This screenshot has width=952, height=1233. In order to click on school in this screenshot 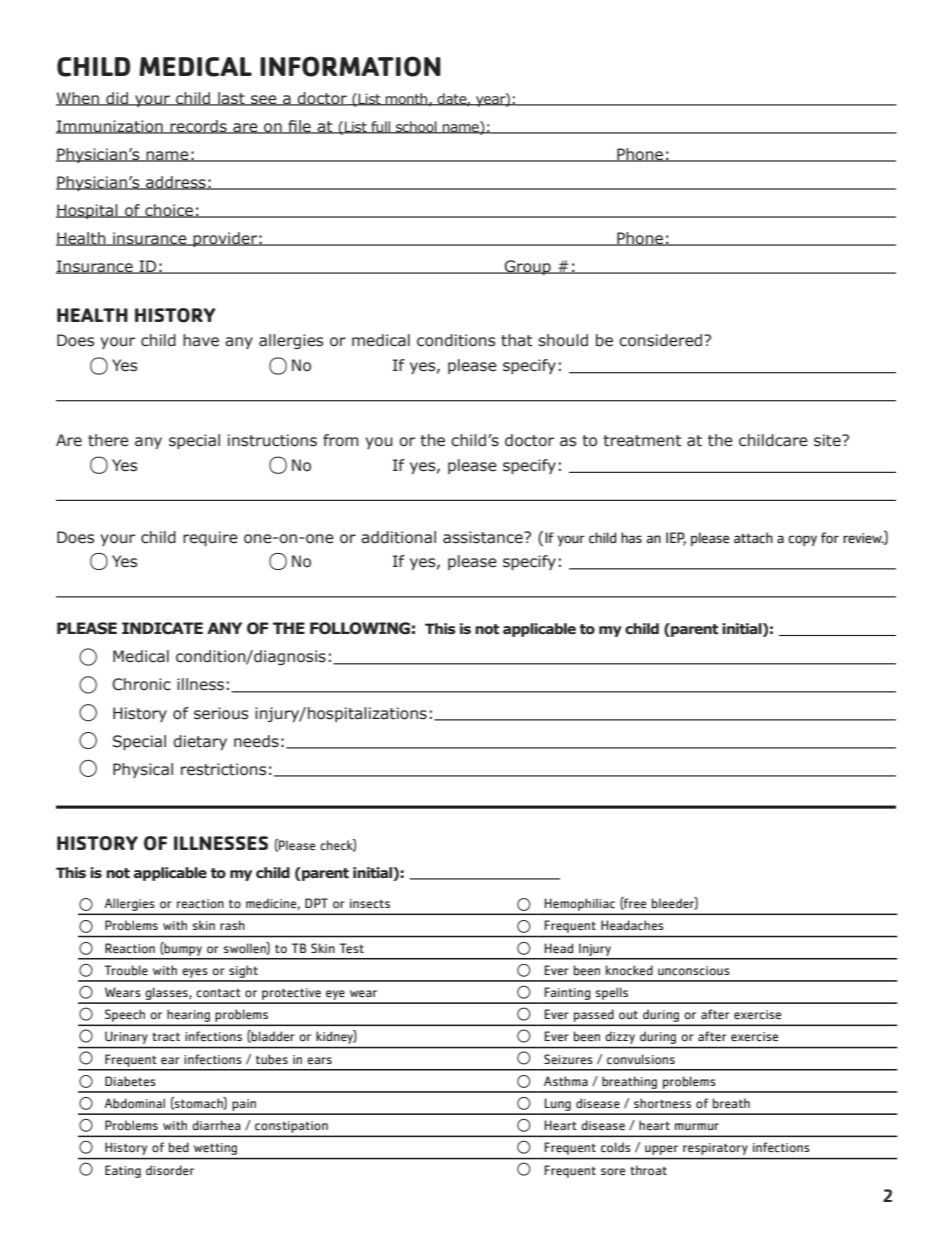, I will do `click(416, 127)`.
